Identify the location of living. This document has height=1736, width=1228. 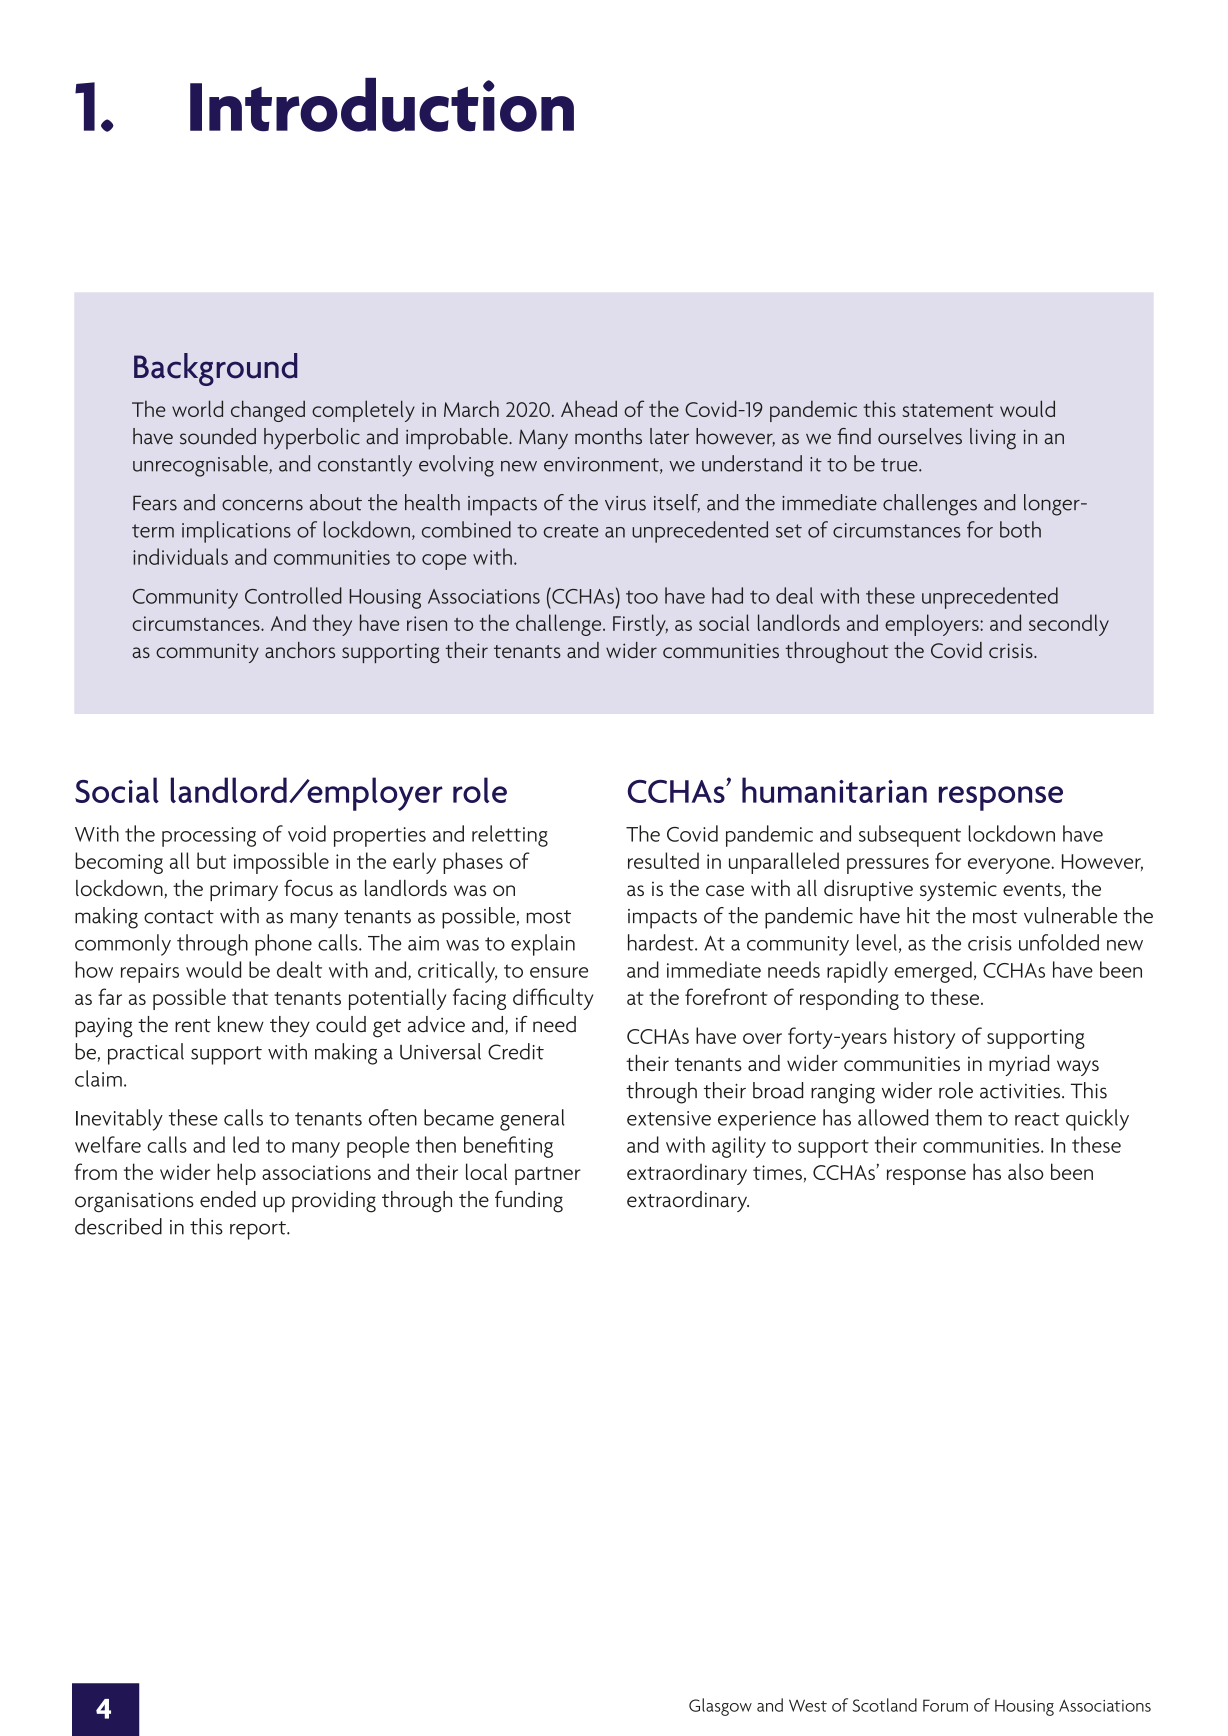
(993, 439).
